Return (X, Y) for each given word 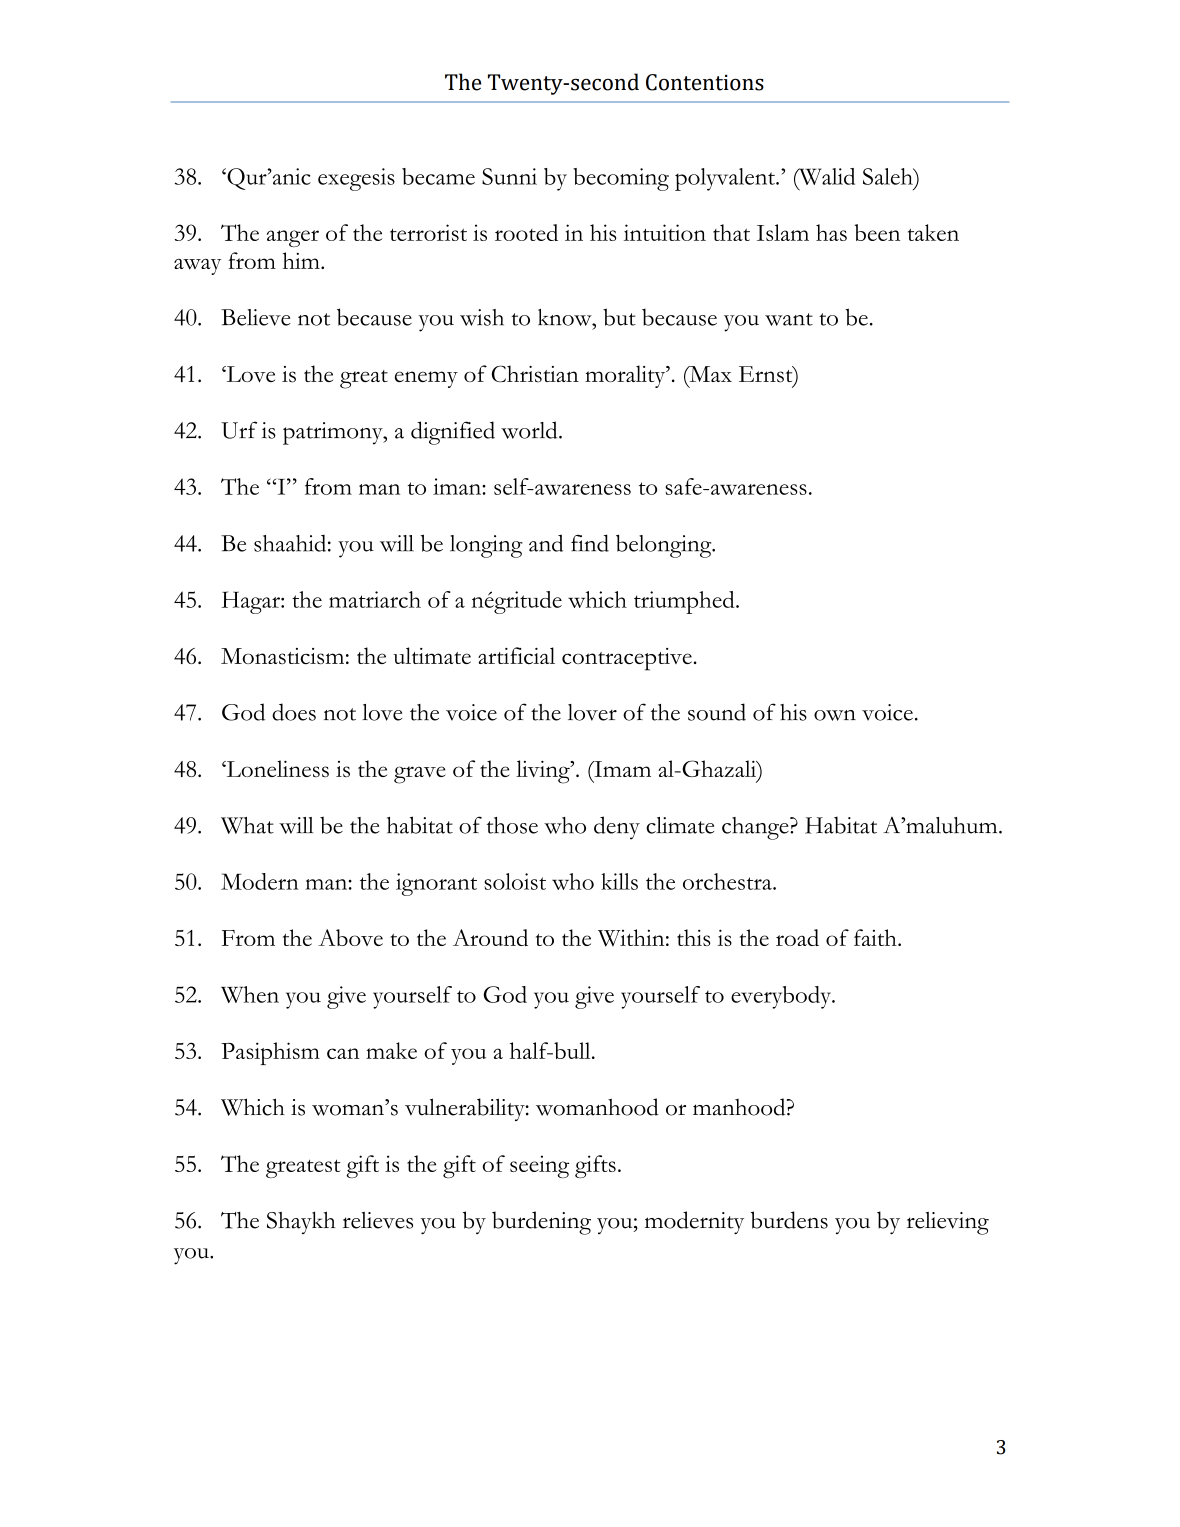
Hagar (251, 602)
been (877, 232)
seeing (539, 1166)
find (590, 543)
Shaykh (301, 1222)
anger (293, 238)
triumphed (685, 602)
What (247, 825)
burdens (789, 1220)
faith (876, 937)
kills (619, 881)
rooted (526, 232)
